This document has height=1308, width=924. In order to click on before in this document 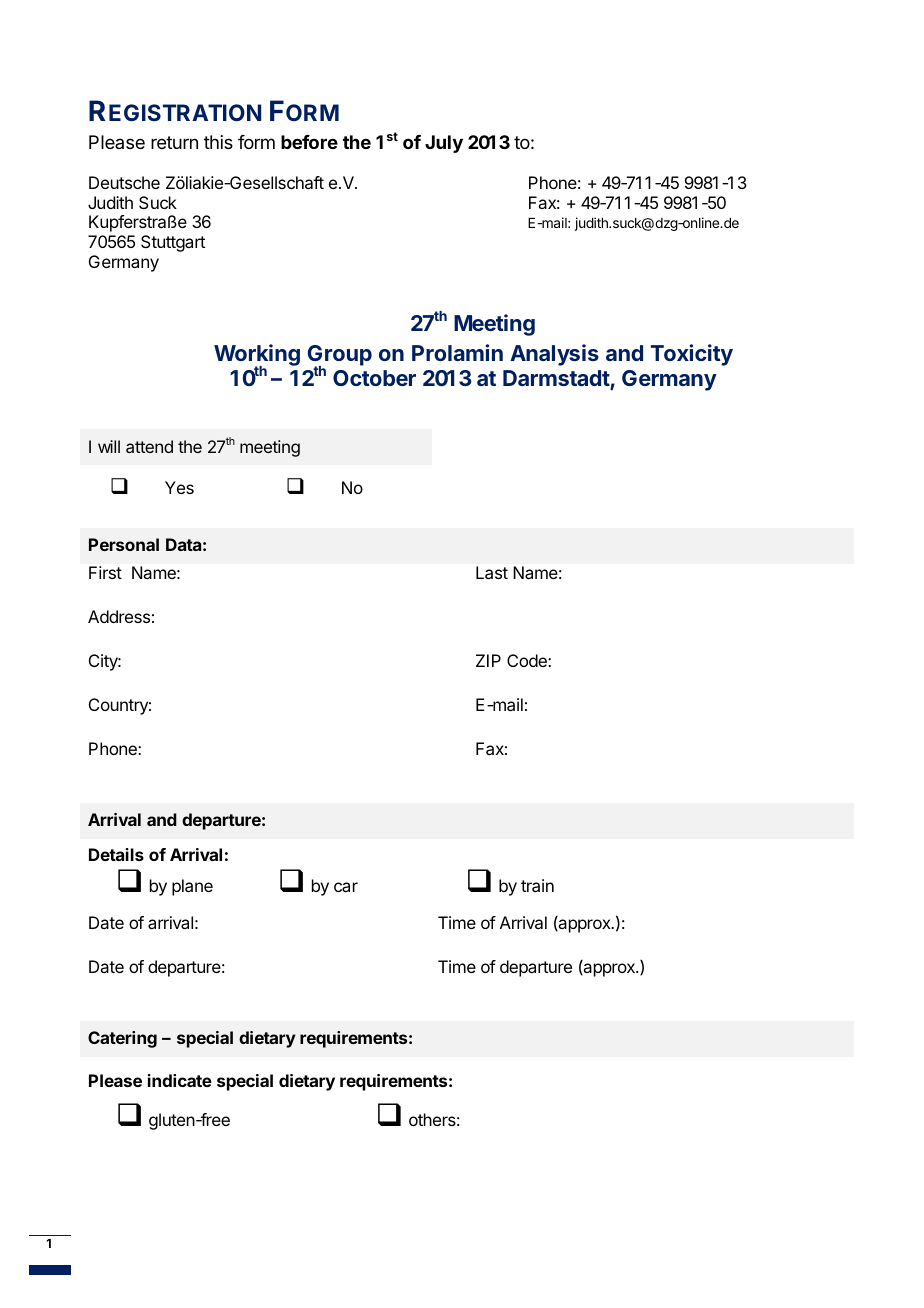, I will do `click(309, 142)`.
